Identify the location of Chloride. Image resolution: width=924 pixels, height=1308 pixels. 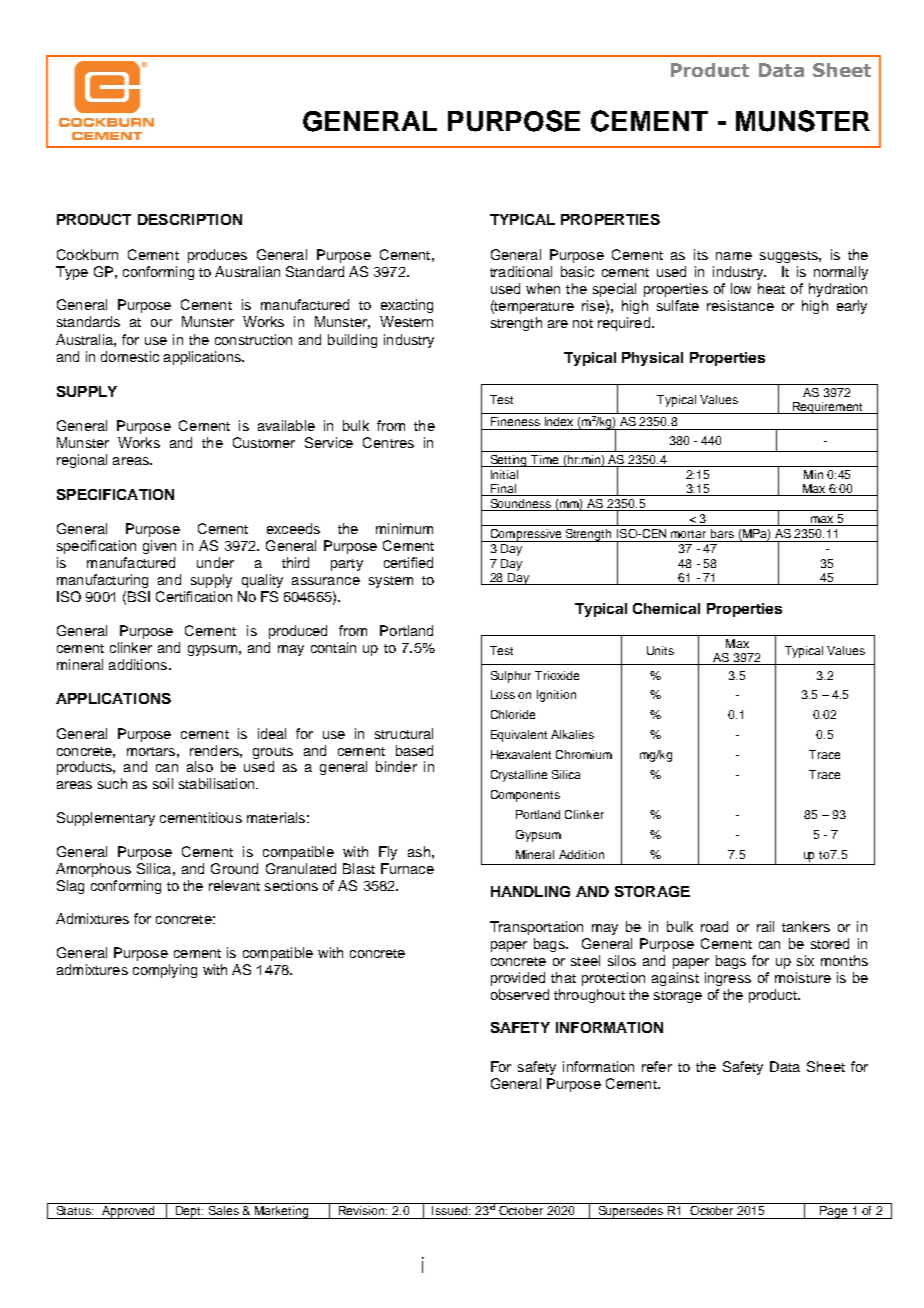
(513, 714).
